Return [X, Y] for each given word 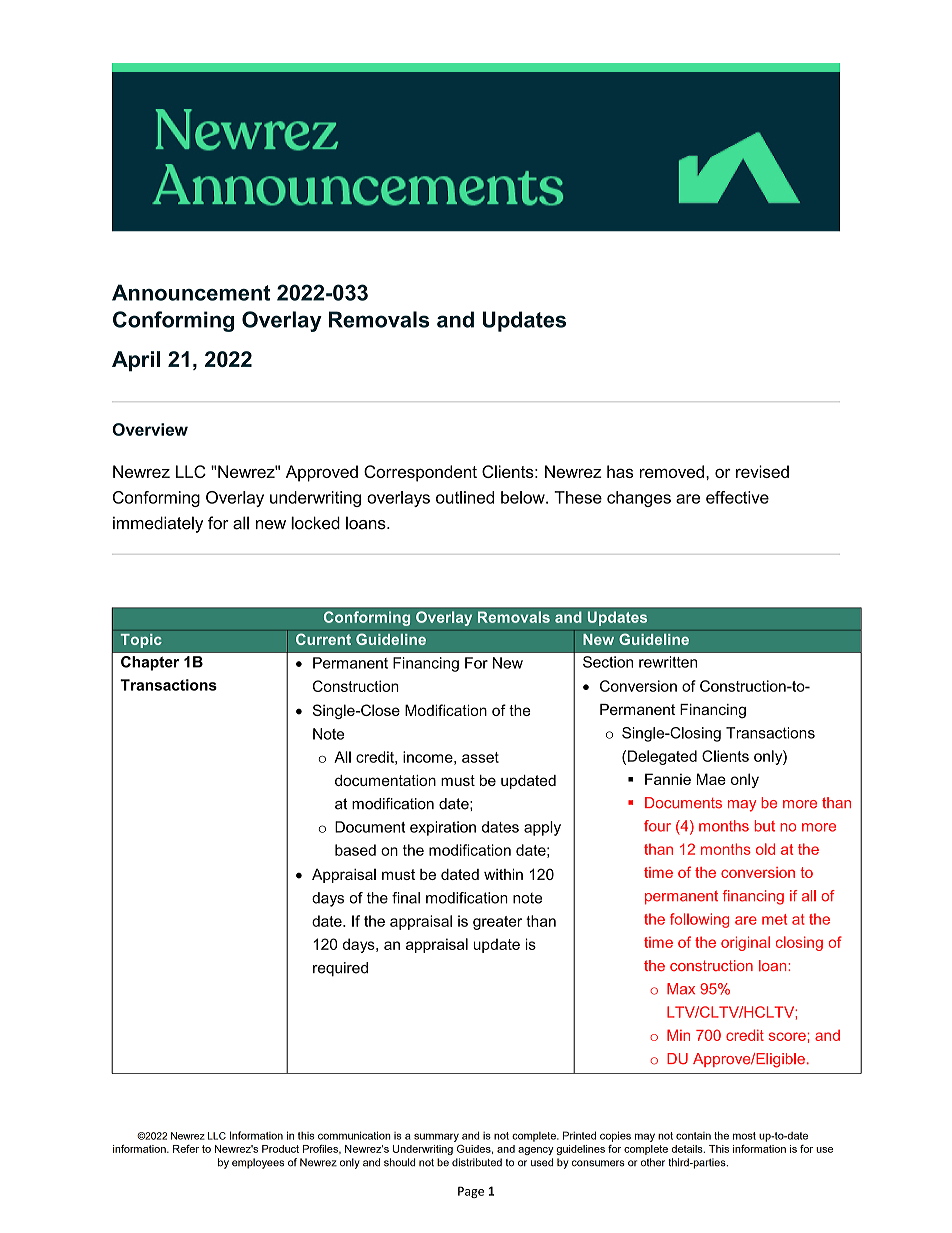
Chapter [150, 663]
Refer [186, 1149]
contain [693, 1136]
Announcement [191, 292]
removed [672, 471]
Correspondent [420, 473]
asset [480, 757]
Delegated [662, 757]
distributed [477, 1162]
